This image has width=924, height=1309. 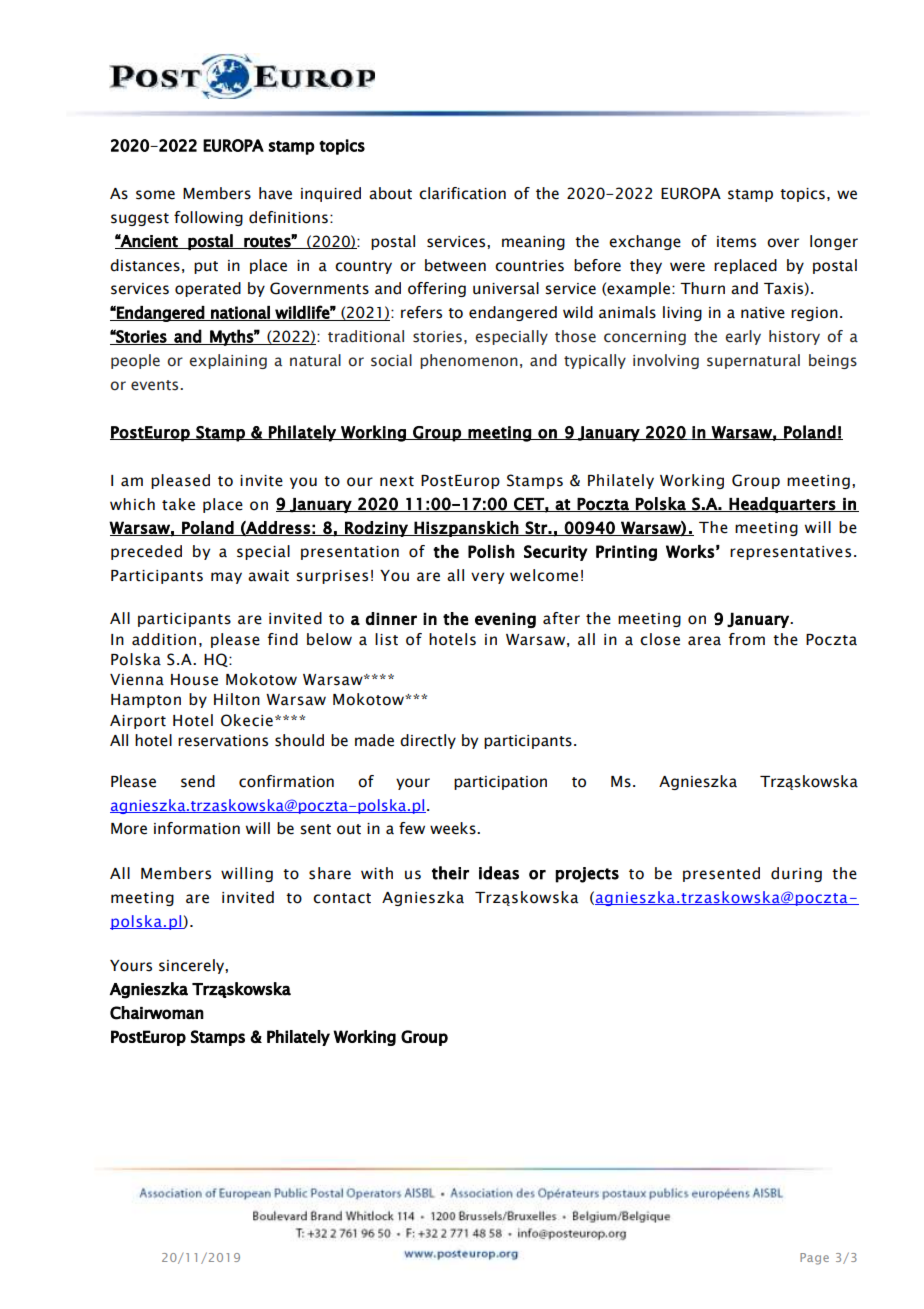 I want to click on information, so click(x=197, y=828).
